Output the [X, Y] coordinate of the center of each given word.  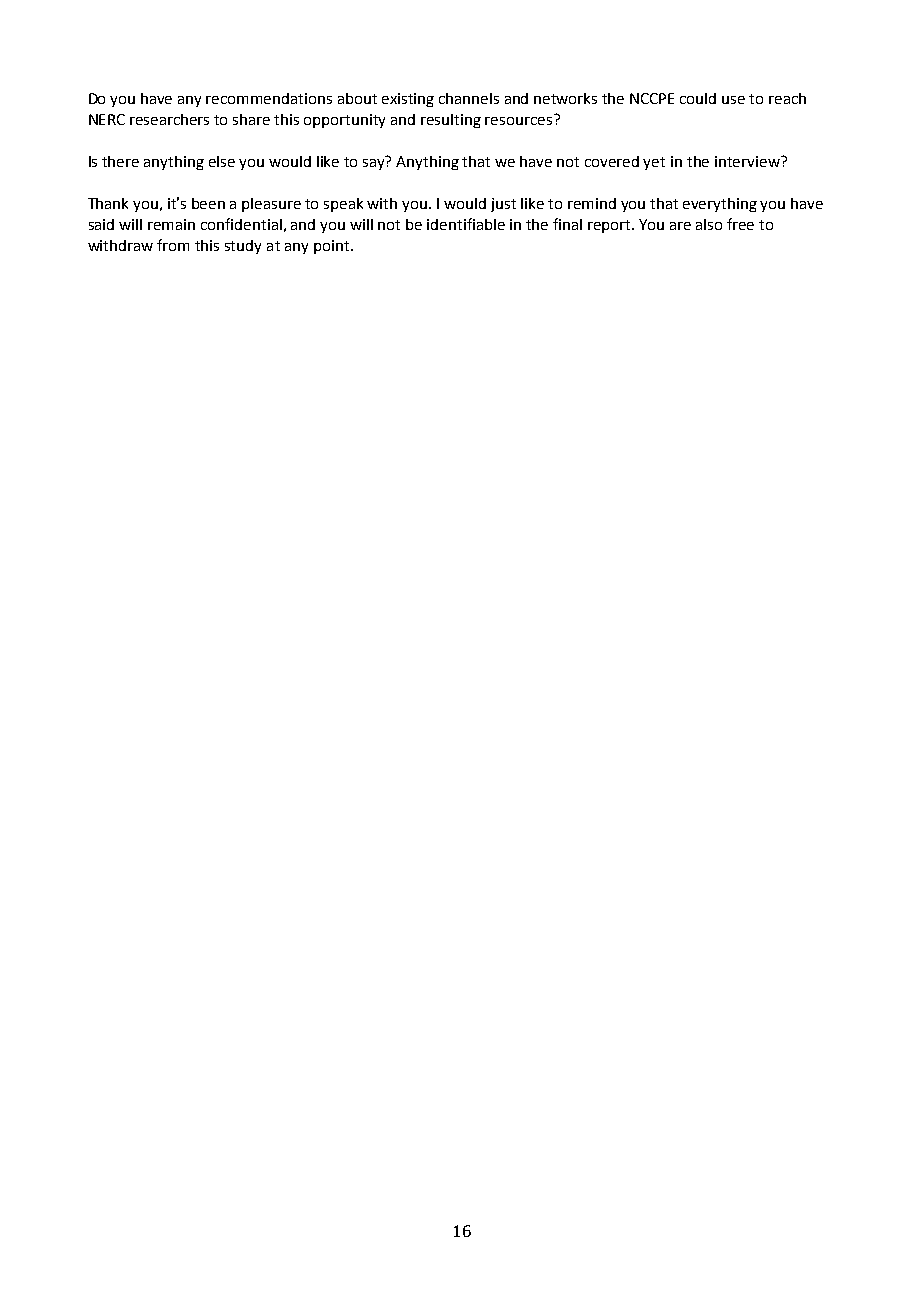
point [333, 247]
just [503, 205]
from [173, 245]
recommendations [269, 98]
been [208, 203]
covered [612, 161]
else [222, 161]
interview [748, 161]
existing [408, 100]
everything [720, 205]
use [733, 100]
